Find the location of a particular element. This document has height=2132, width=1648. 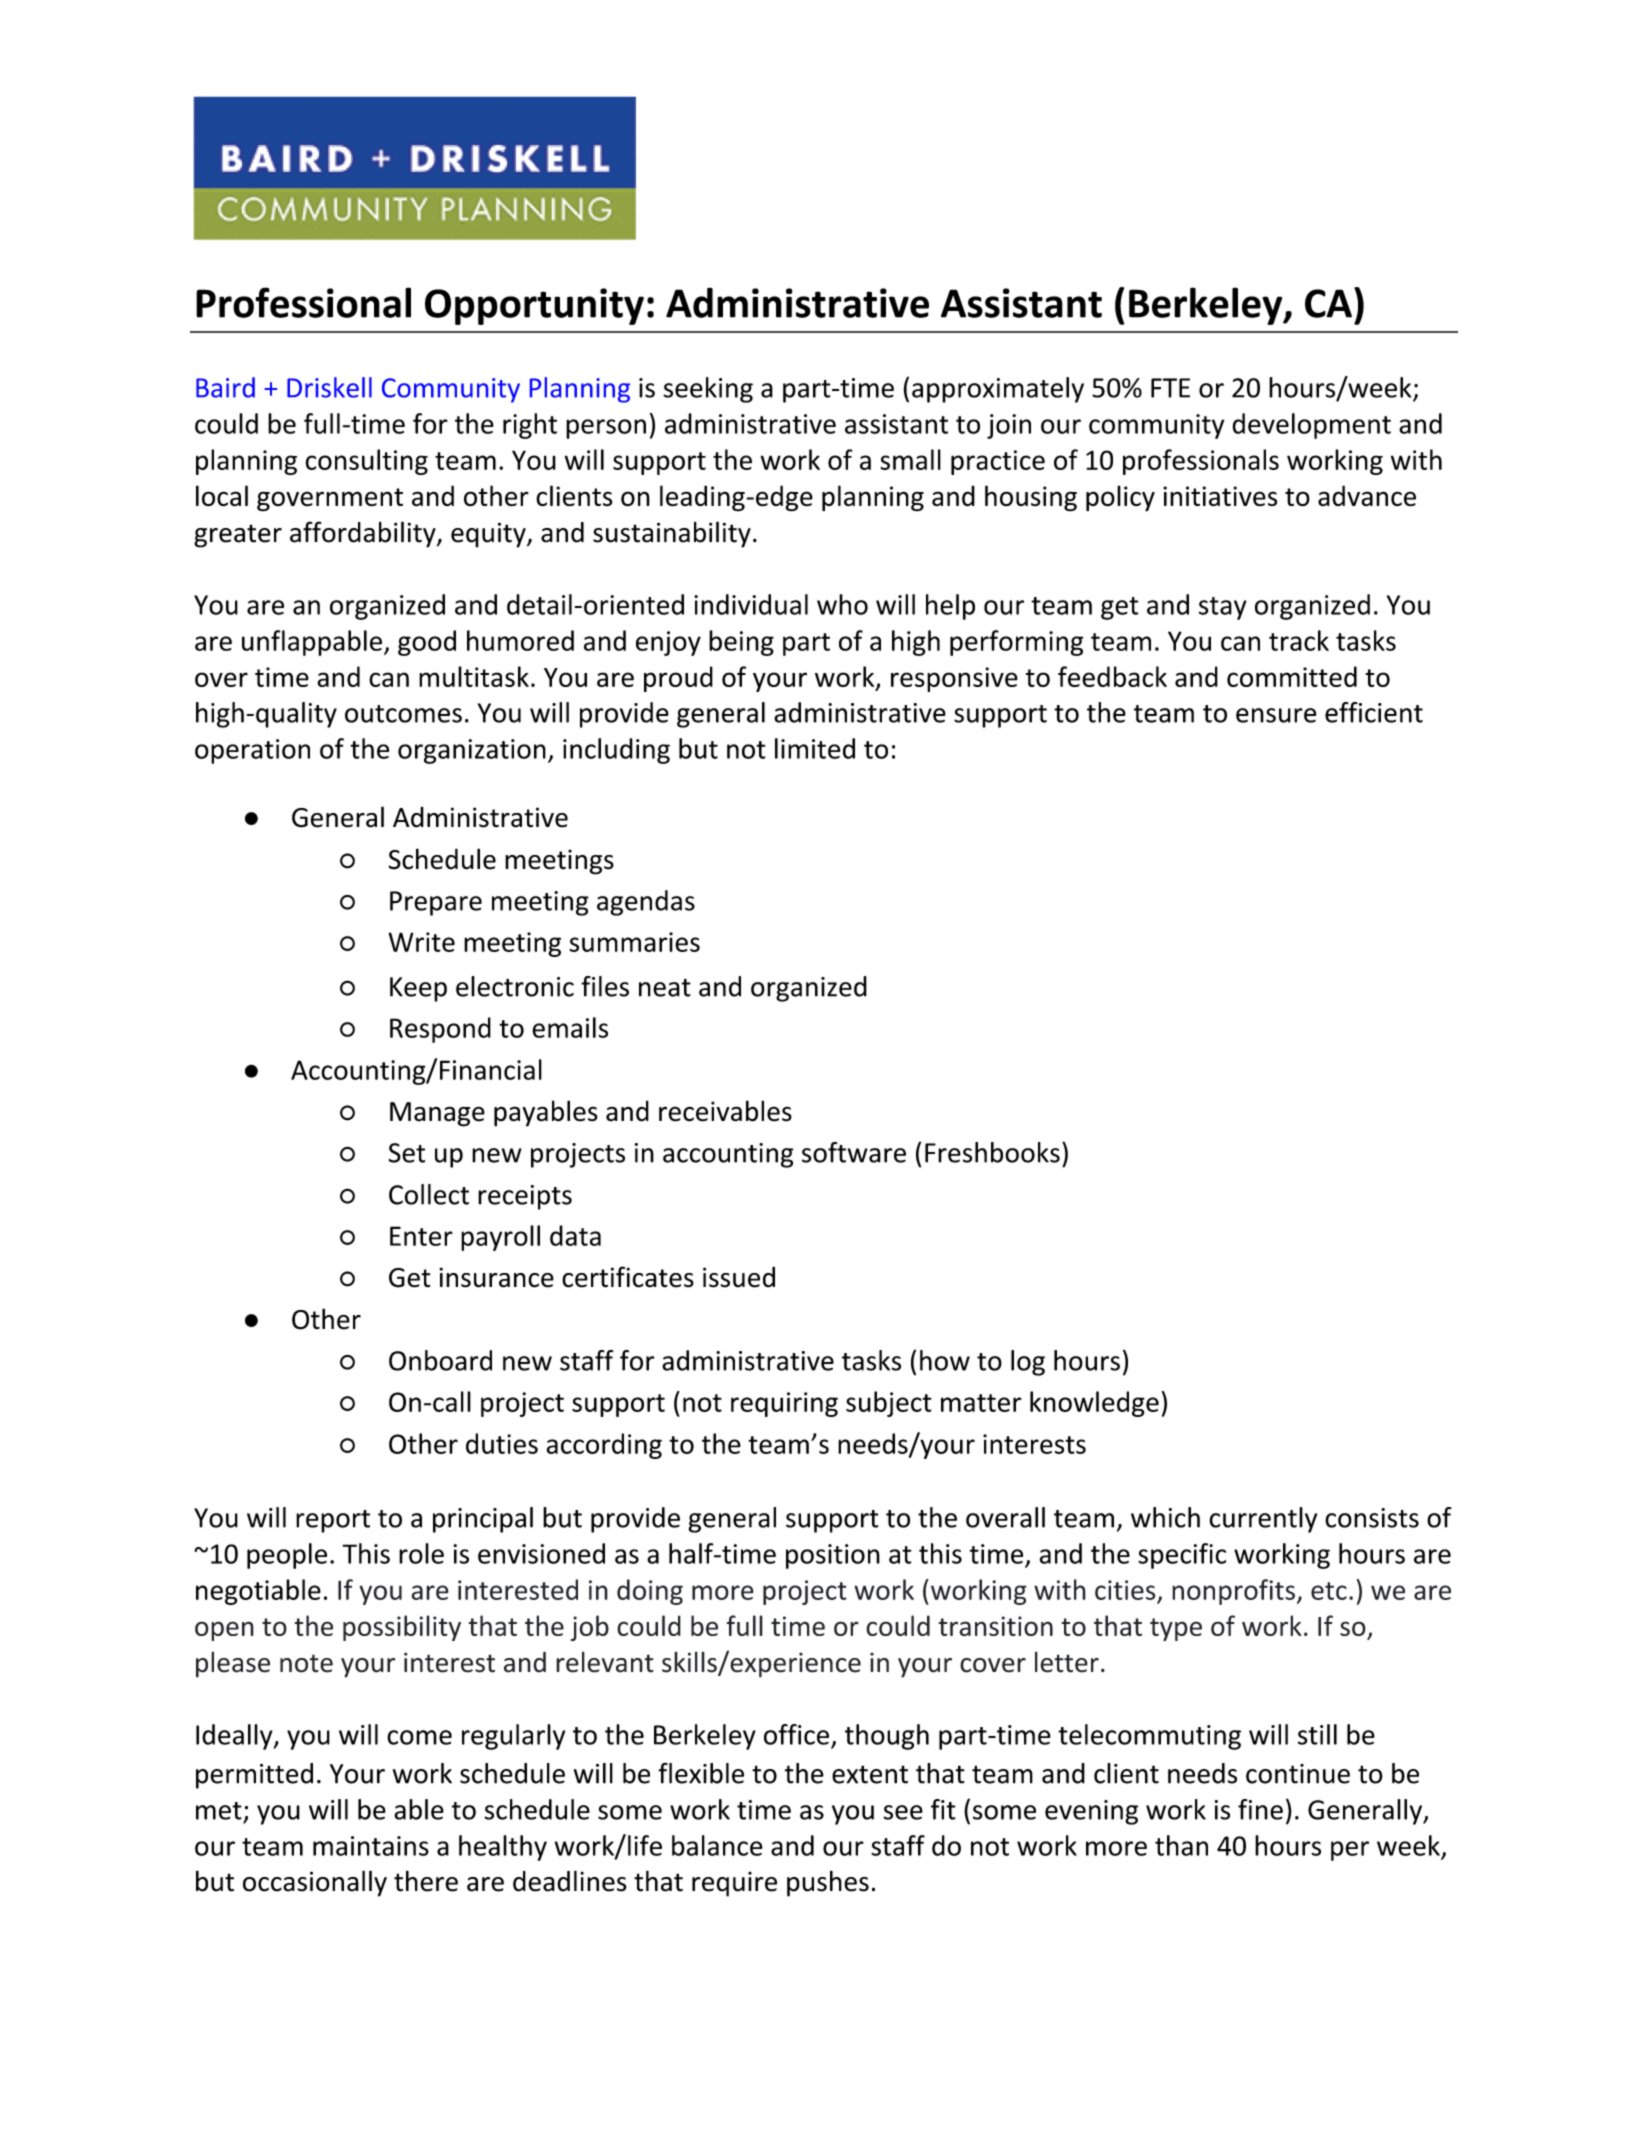

Baird is located at coordinates (225, 387).
